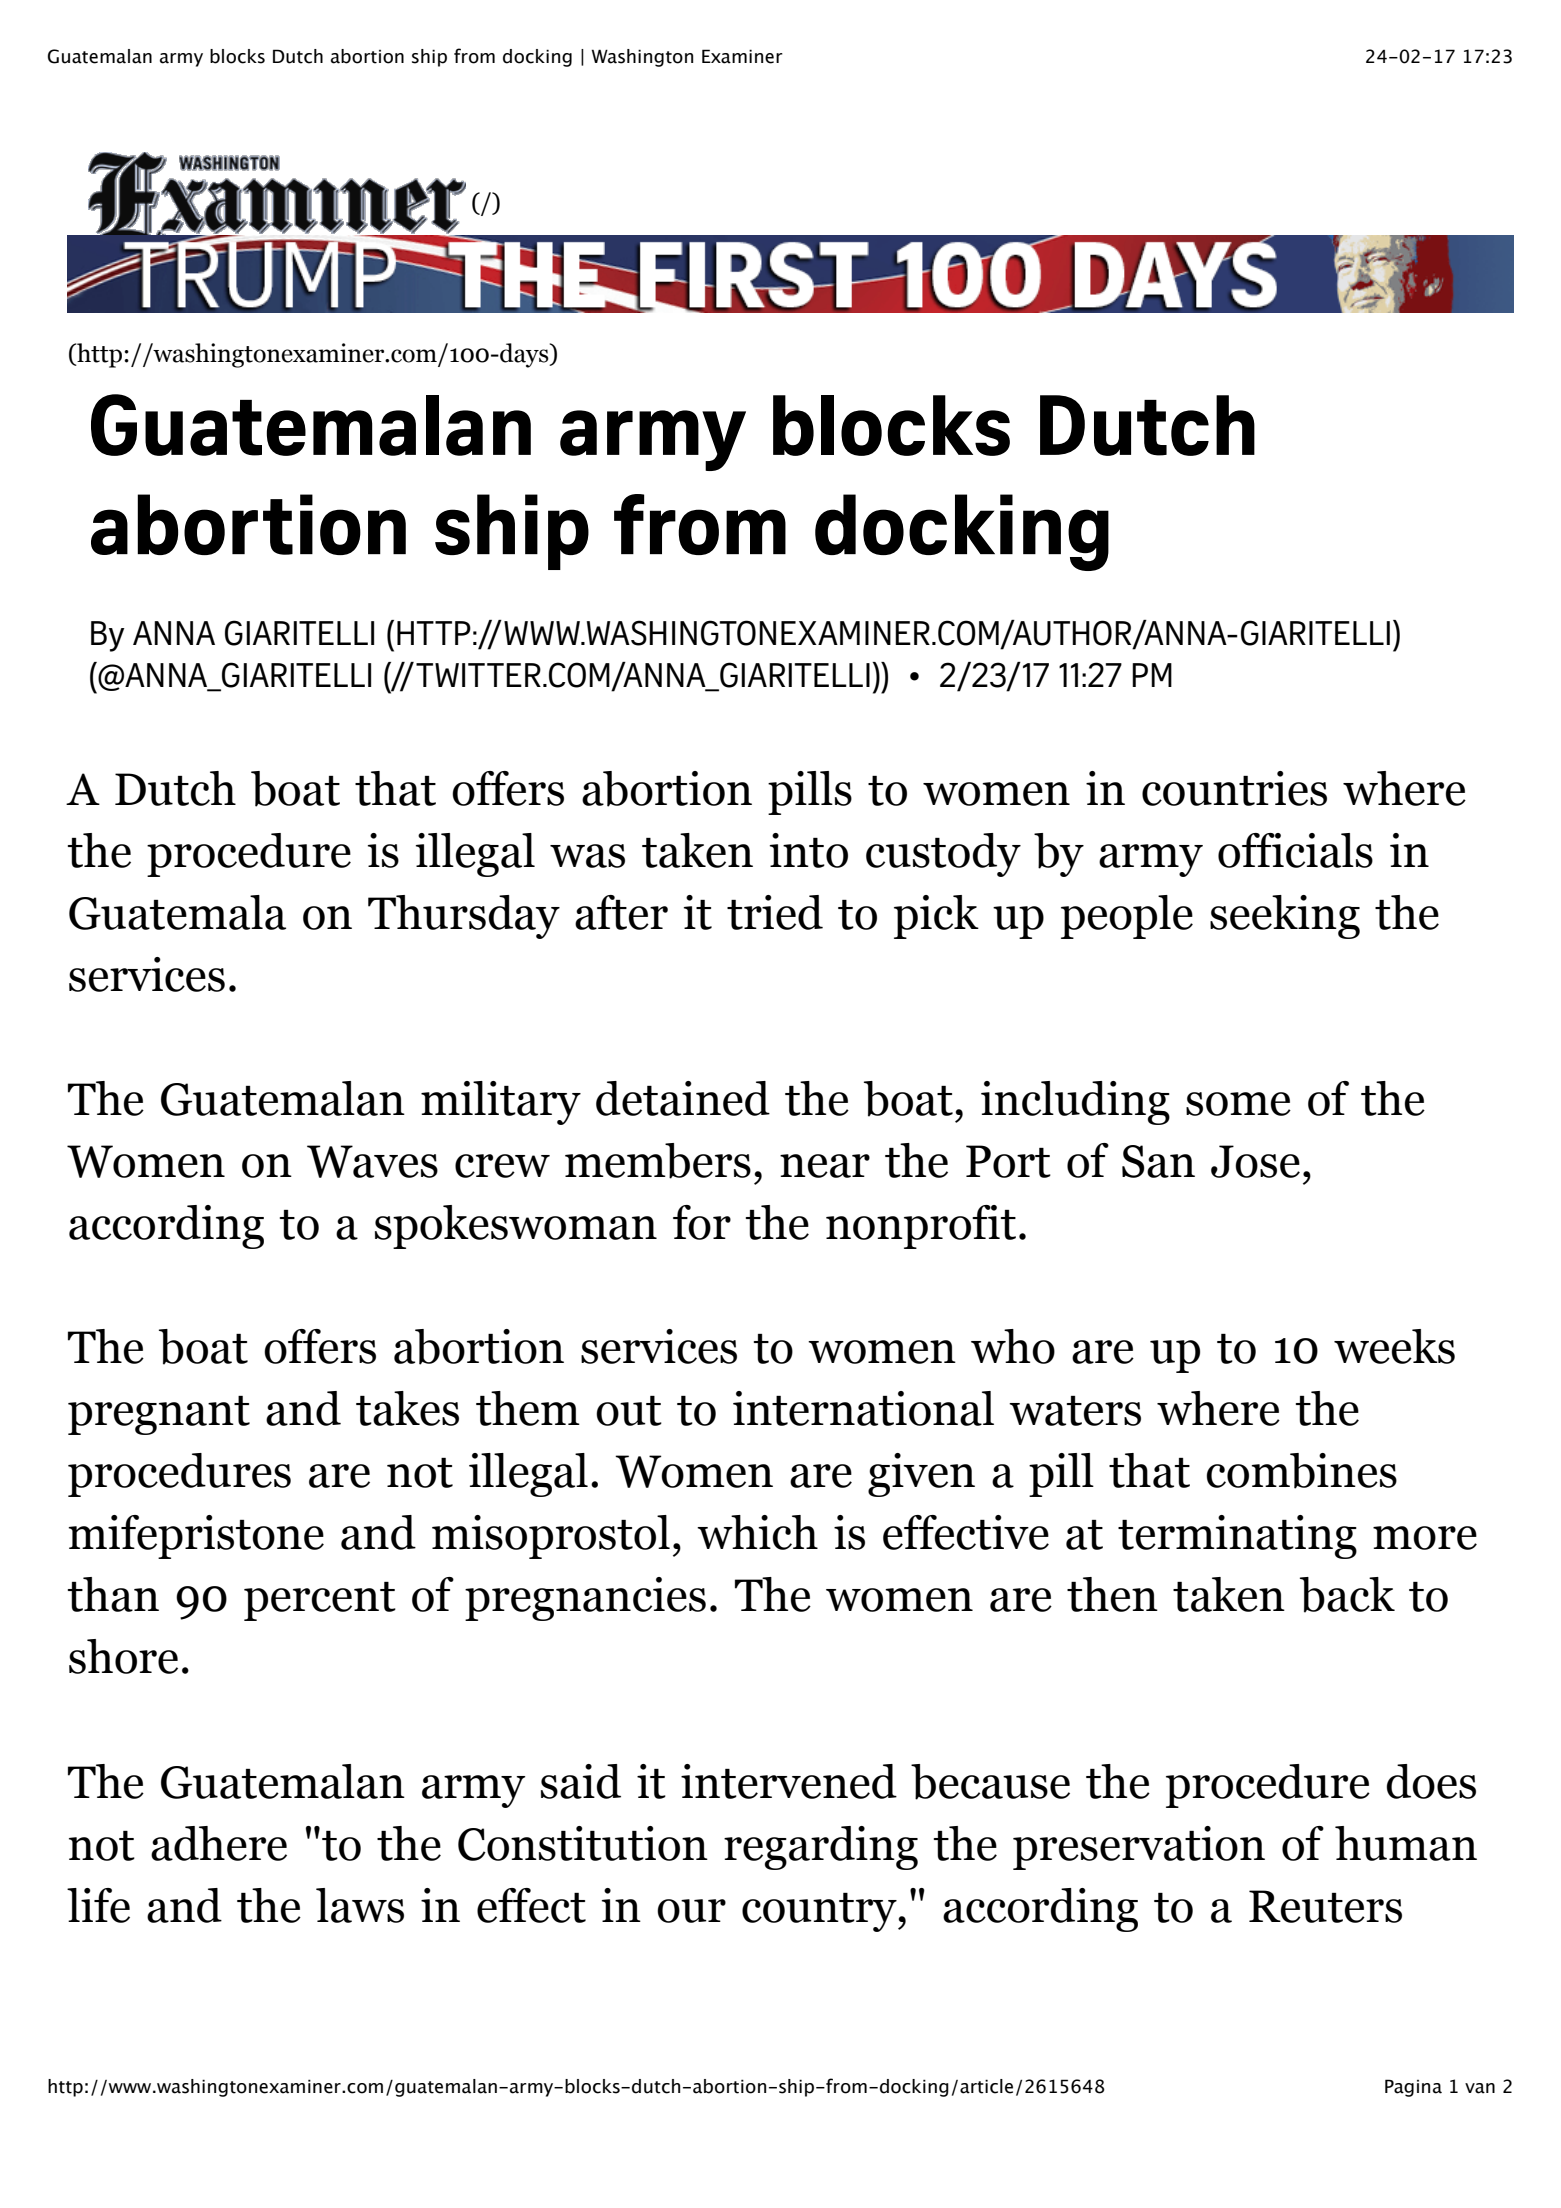 This image has height=2208, width=1561. I want to click on Thursday, so click(464, 917).
